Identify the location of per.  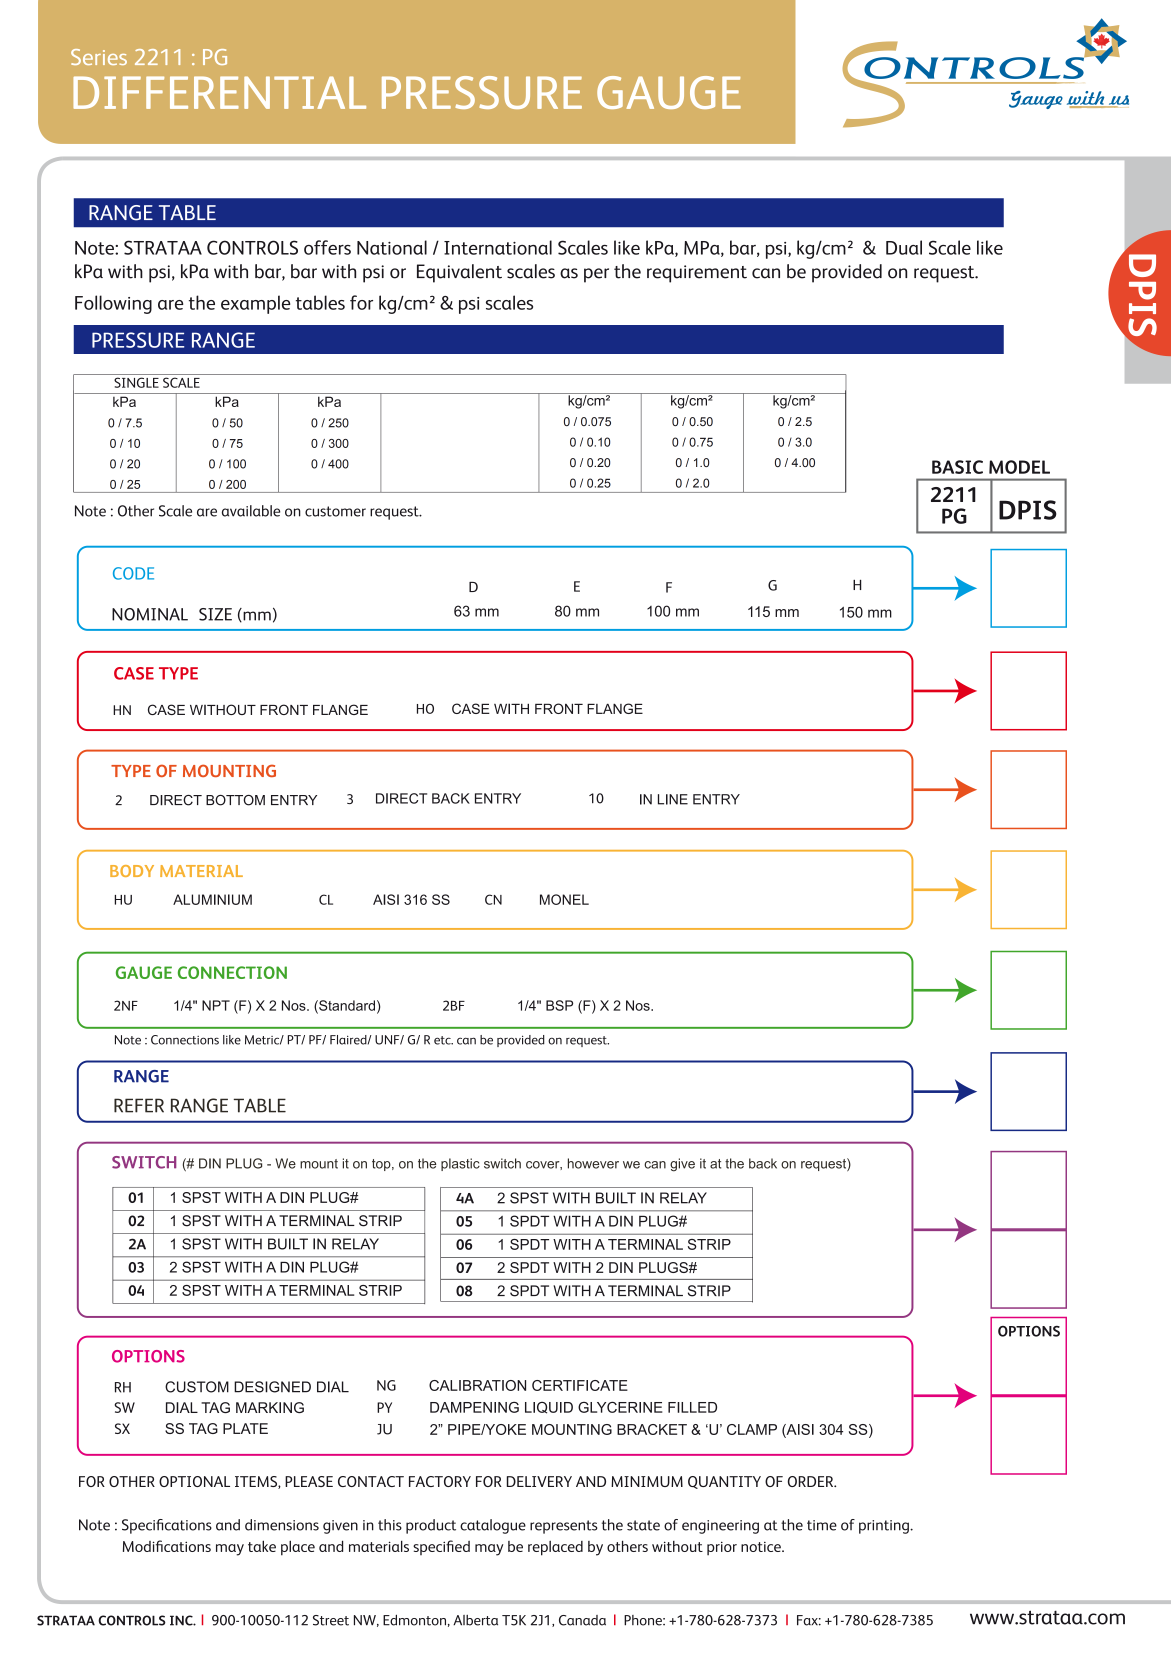
(596, 275).
